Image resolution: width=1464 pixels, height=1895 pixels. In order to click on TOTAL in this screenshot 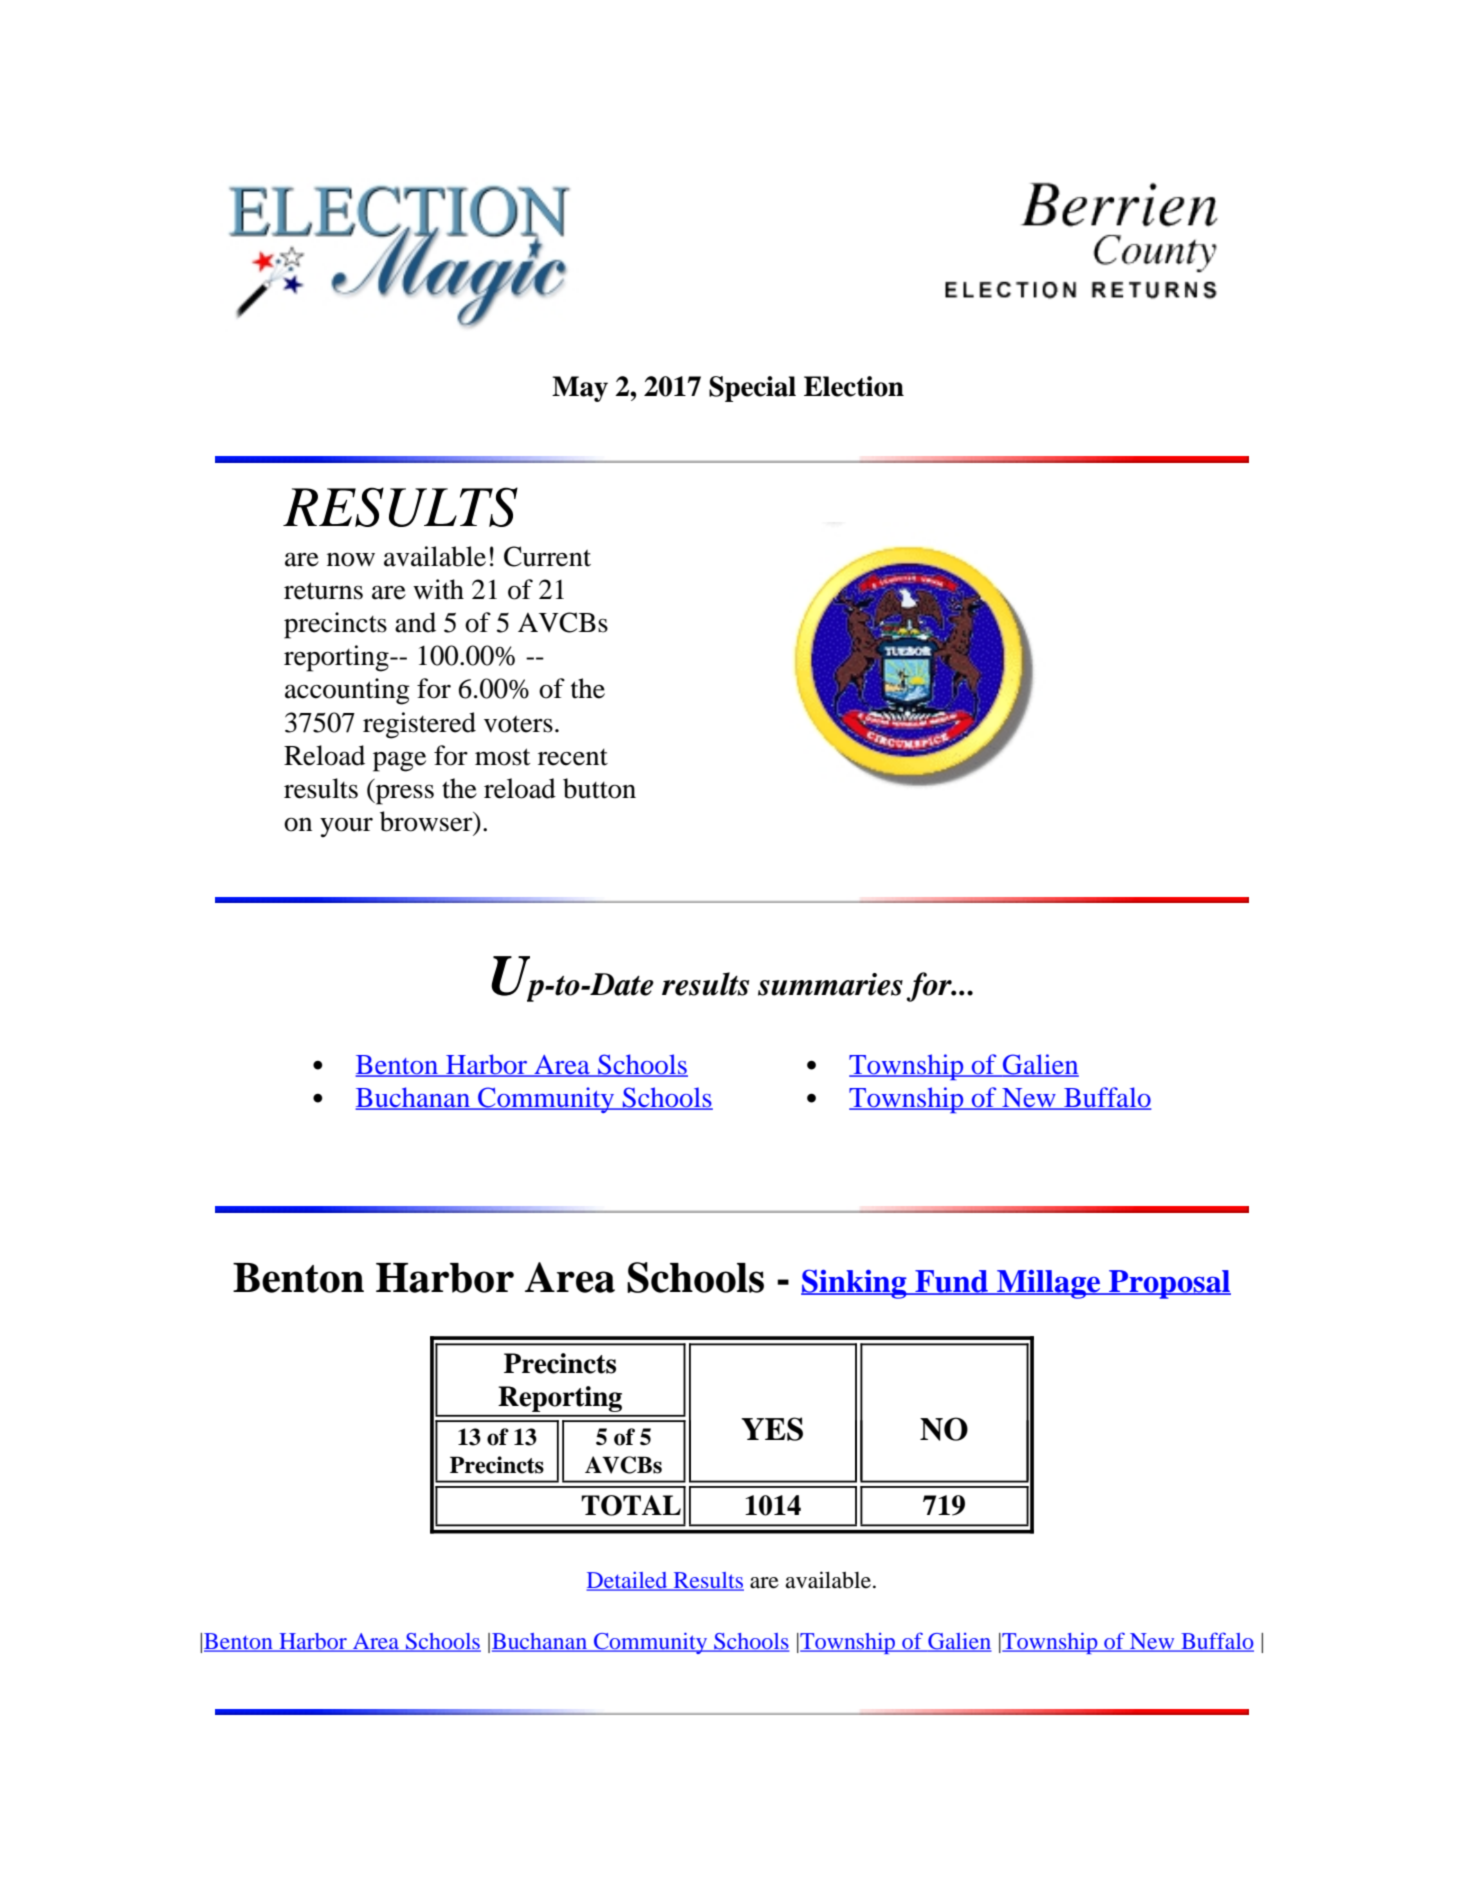, I will do `click(631, 1505)`.
